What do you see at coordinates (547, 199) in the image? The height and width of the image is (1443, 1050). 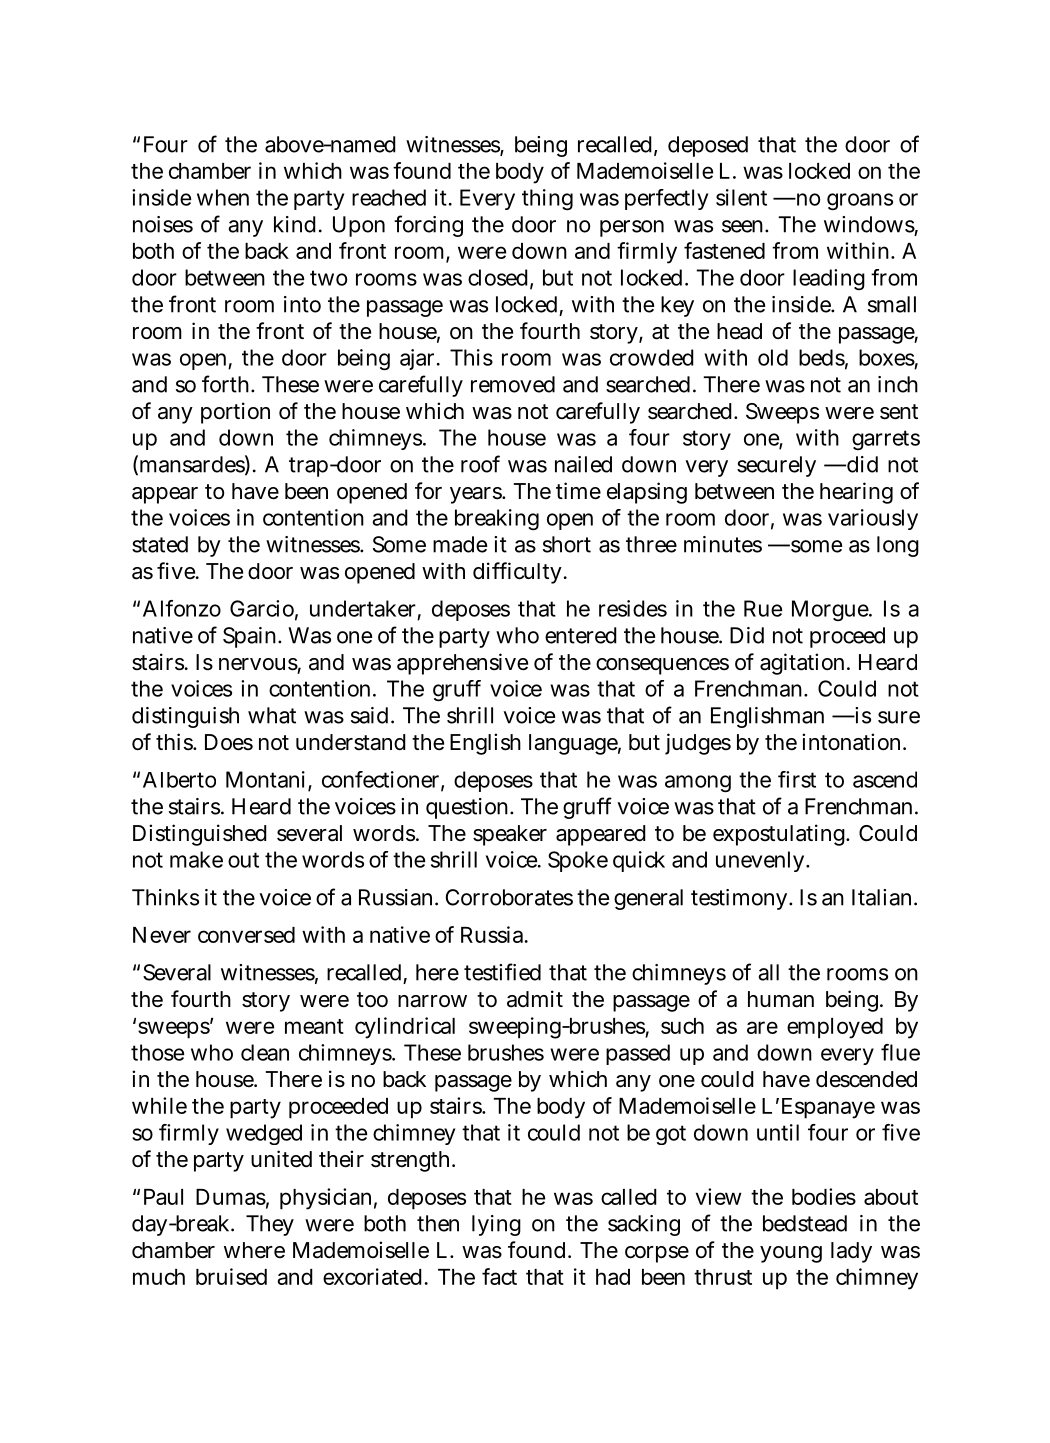 I see `thing` at bounding box center [547, 199].
